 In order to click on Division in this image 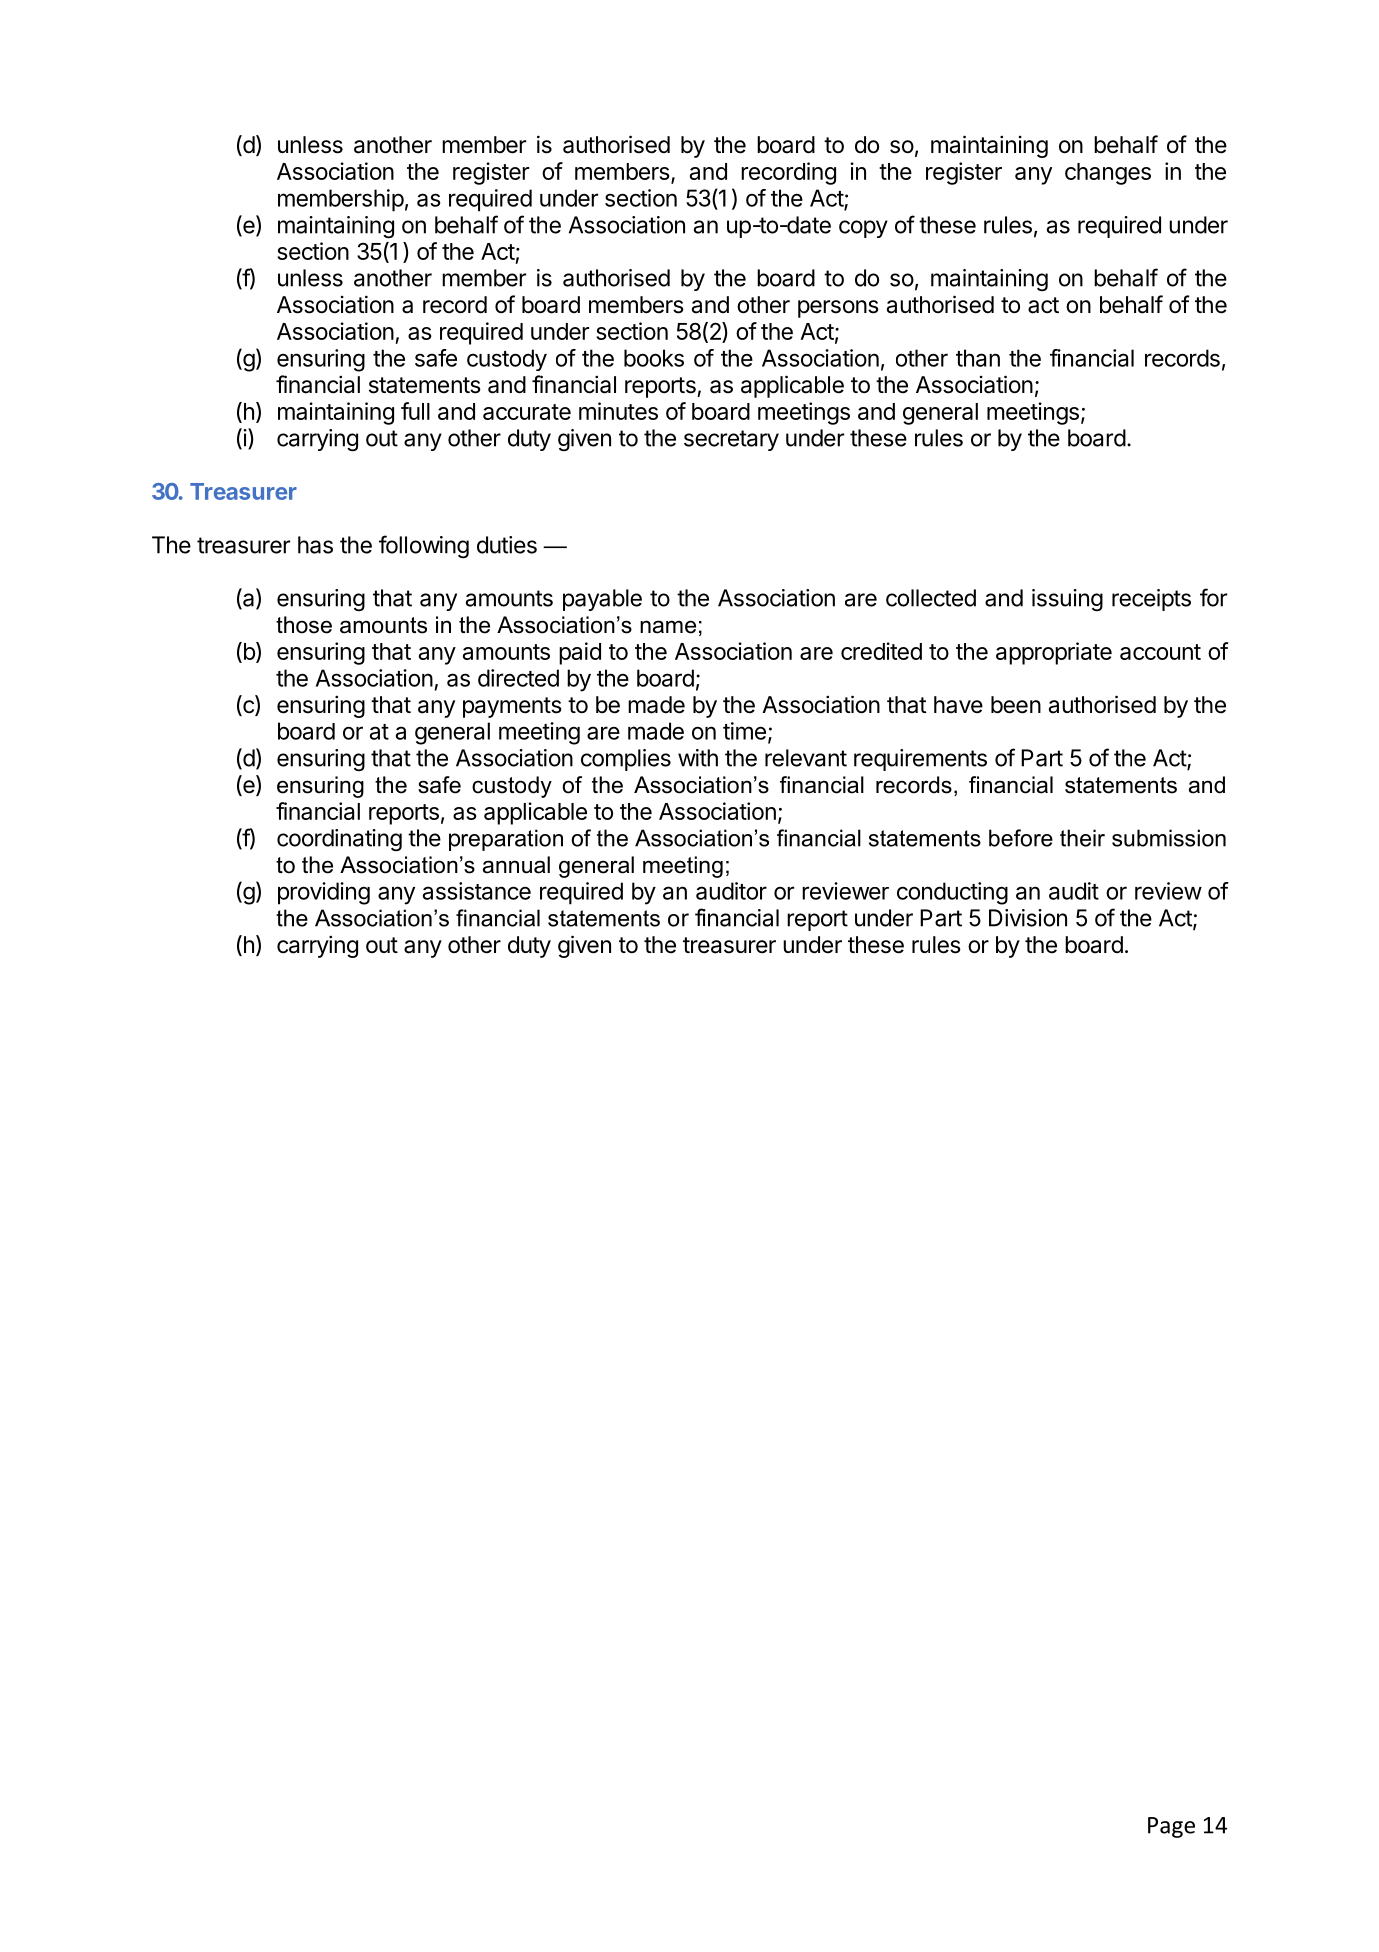, I will do `click(1028, 918)`.
